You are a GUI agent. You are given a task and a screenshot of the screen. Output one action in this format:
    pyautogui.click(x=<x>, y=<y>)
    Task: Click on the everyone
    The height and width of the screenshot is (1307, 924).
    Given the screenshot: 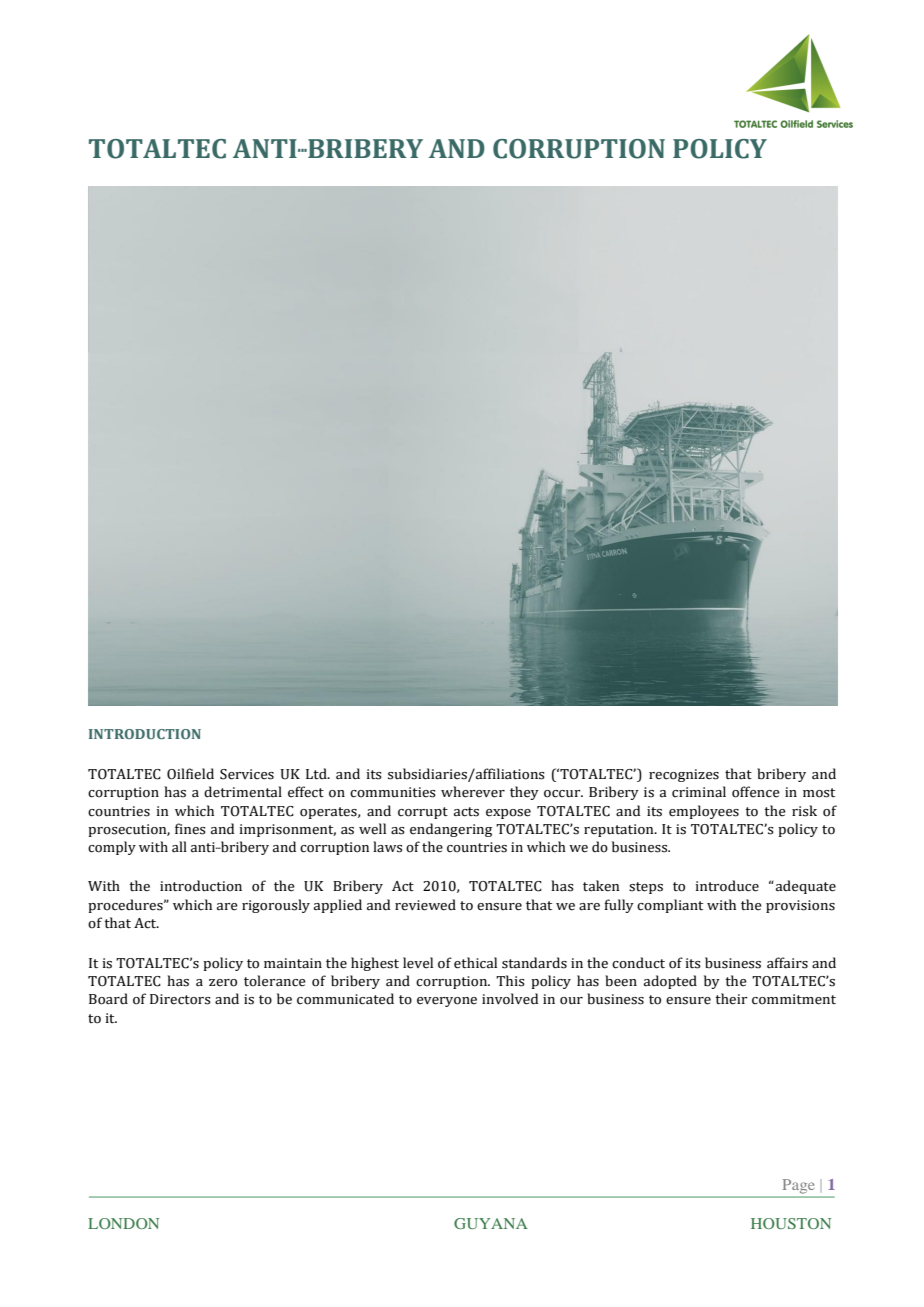 What is the action you would take?
    pyautogui.click(x=447, y=1002)
